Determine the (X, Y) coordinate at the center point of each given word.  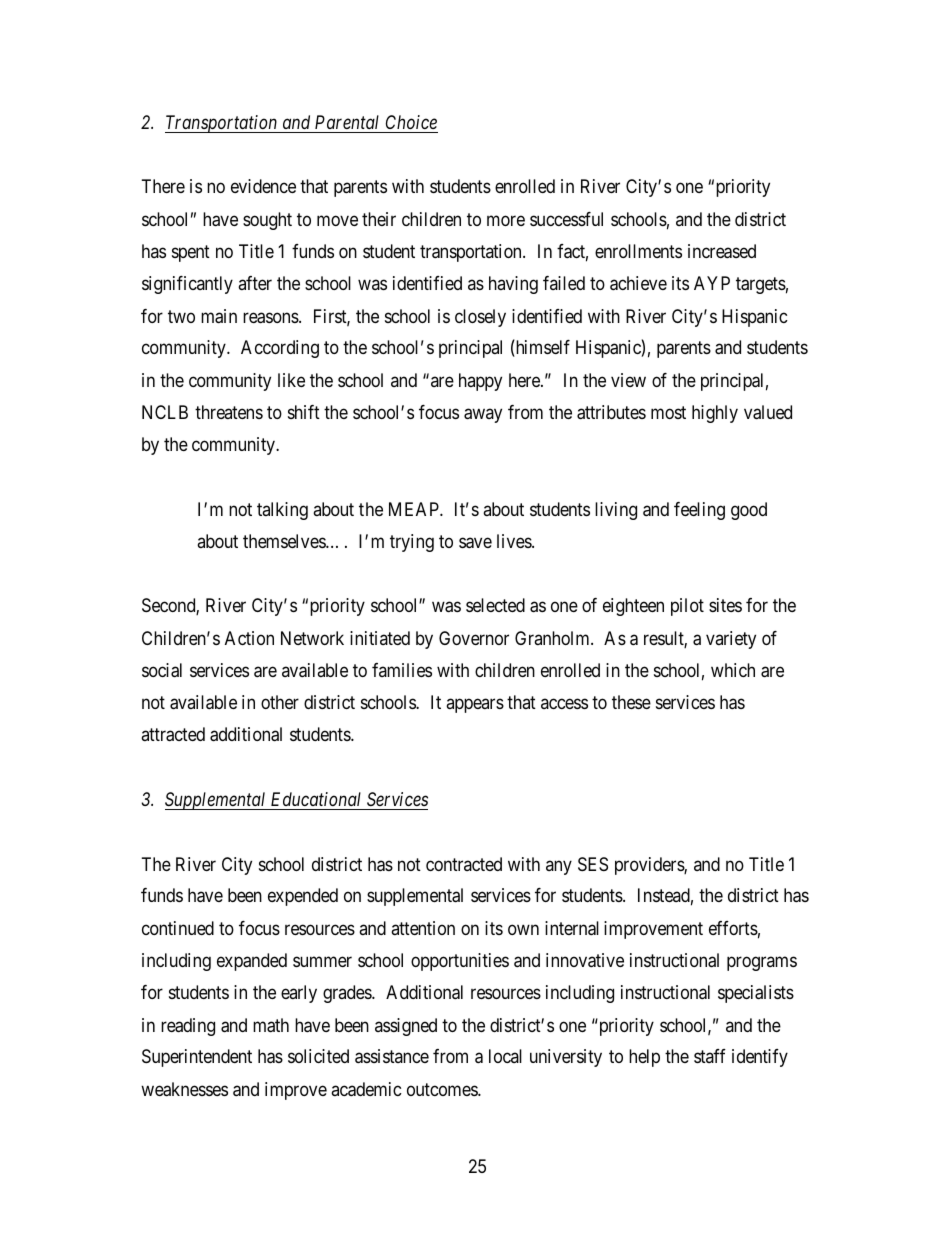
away (483, 415)
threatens (229, 412)
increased (722, 251)
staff (710, 1056)
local (505, 1056)
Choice (411, 122)
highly (715, 414)
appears (475, 706)
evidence (263, 186)
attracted (173, 734)
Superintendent (197, 1058)
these (631, 702)
